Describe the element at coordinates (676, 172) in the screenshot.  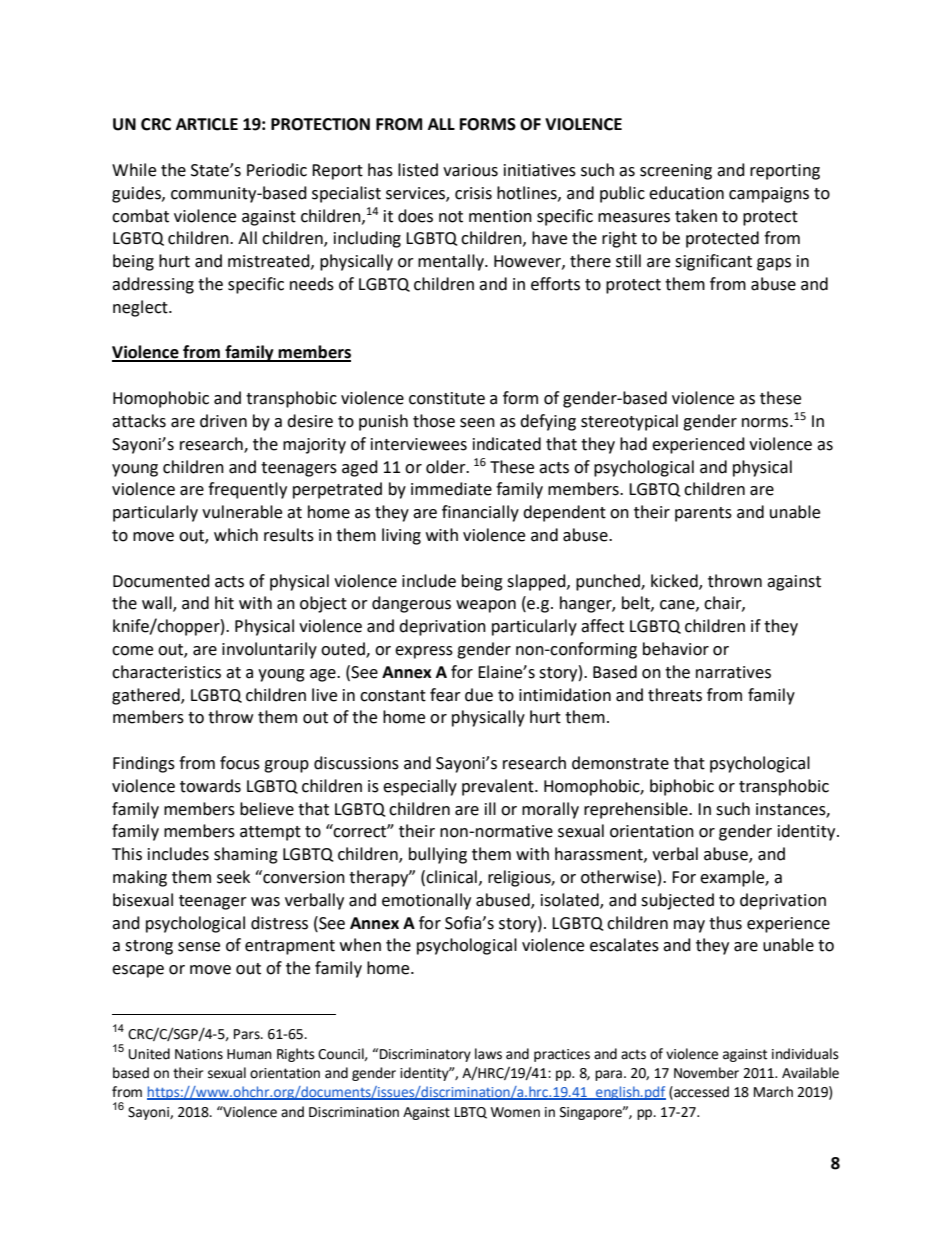
I see `screening` at that location.
